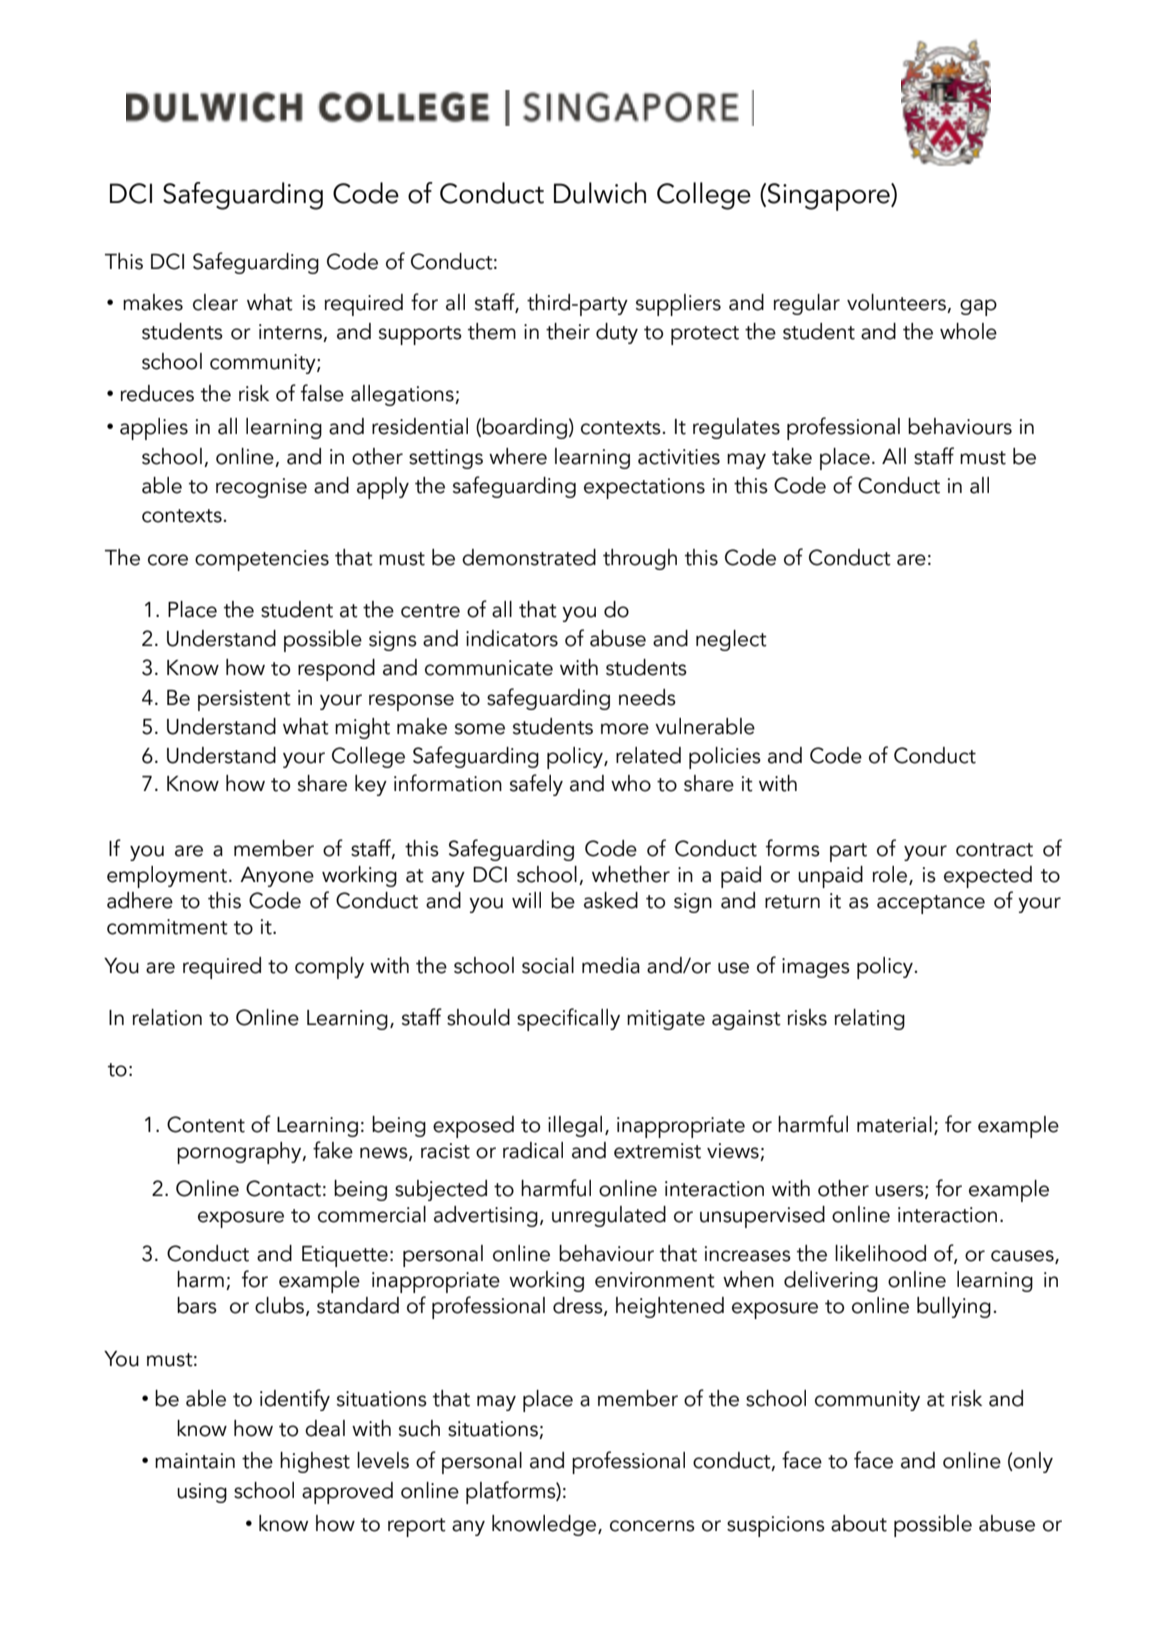 This screenshot has height=1641, width=1161. I want to click on likelihood, so click(880, 1253).
